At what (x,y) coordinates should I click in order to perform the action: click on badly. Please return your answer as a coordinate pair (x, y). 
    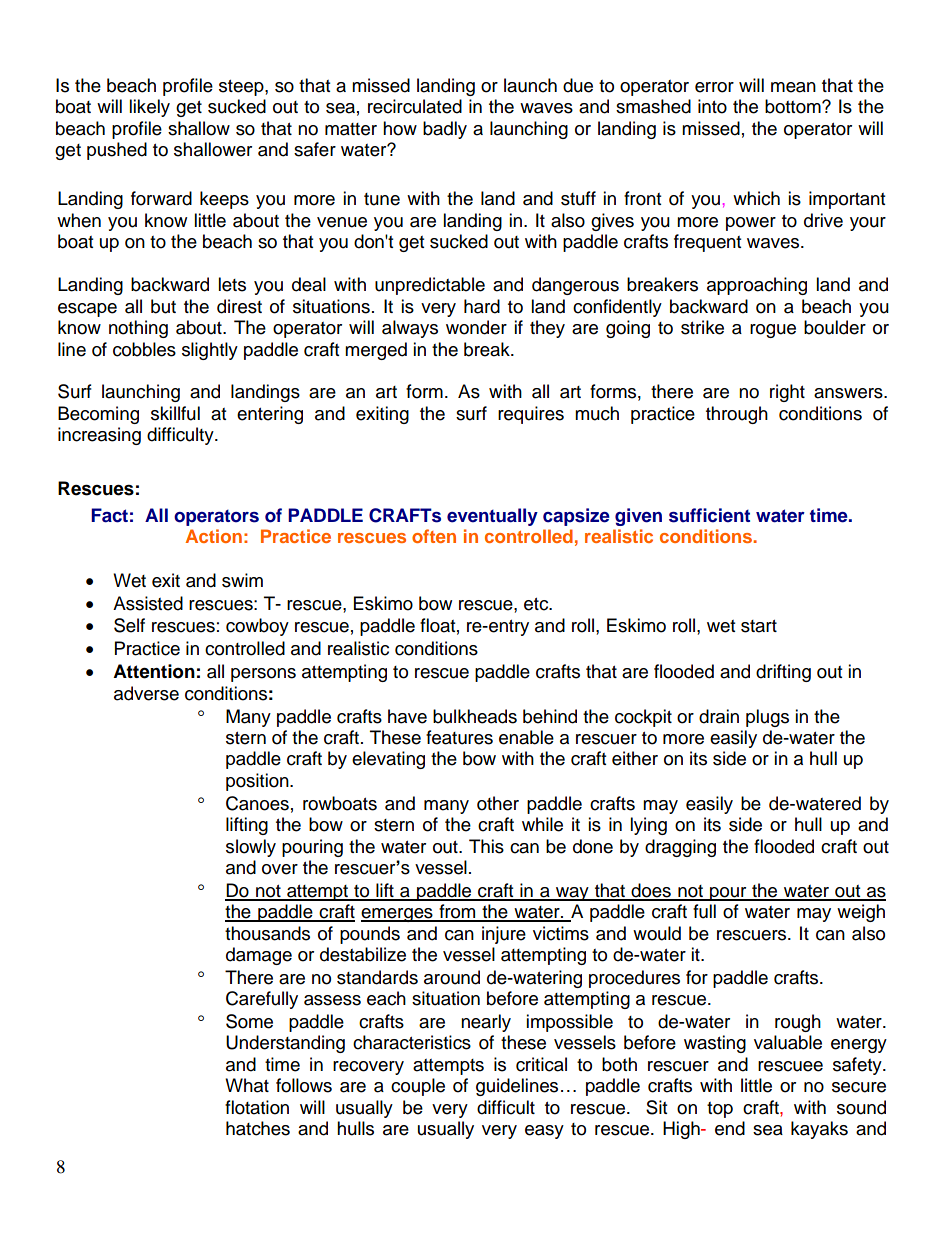
    Looking at the image, I should click on (445, 130).
